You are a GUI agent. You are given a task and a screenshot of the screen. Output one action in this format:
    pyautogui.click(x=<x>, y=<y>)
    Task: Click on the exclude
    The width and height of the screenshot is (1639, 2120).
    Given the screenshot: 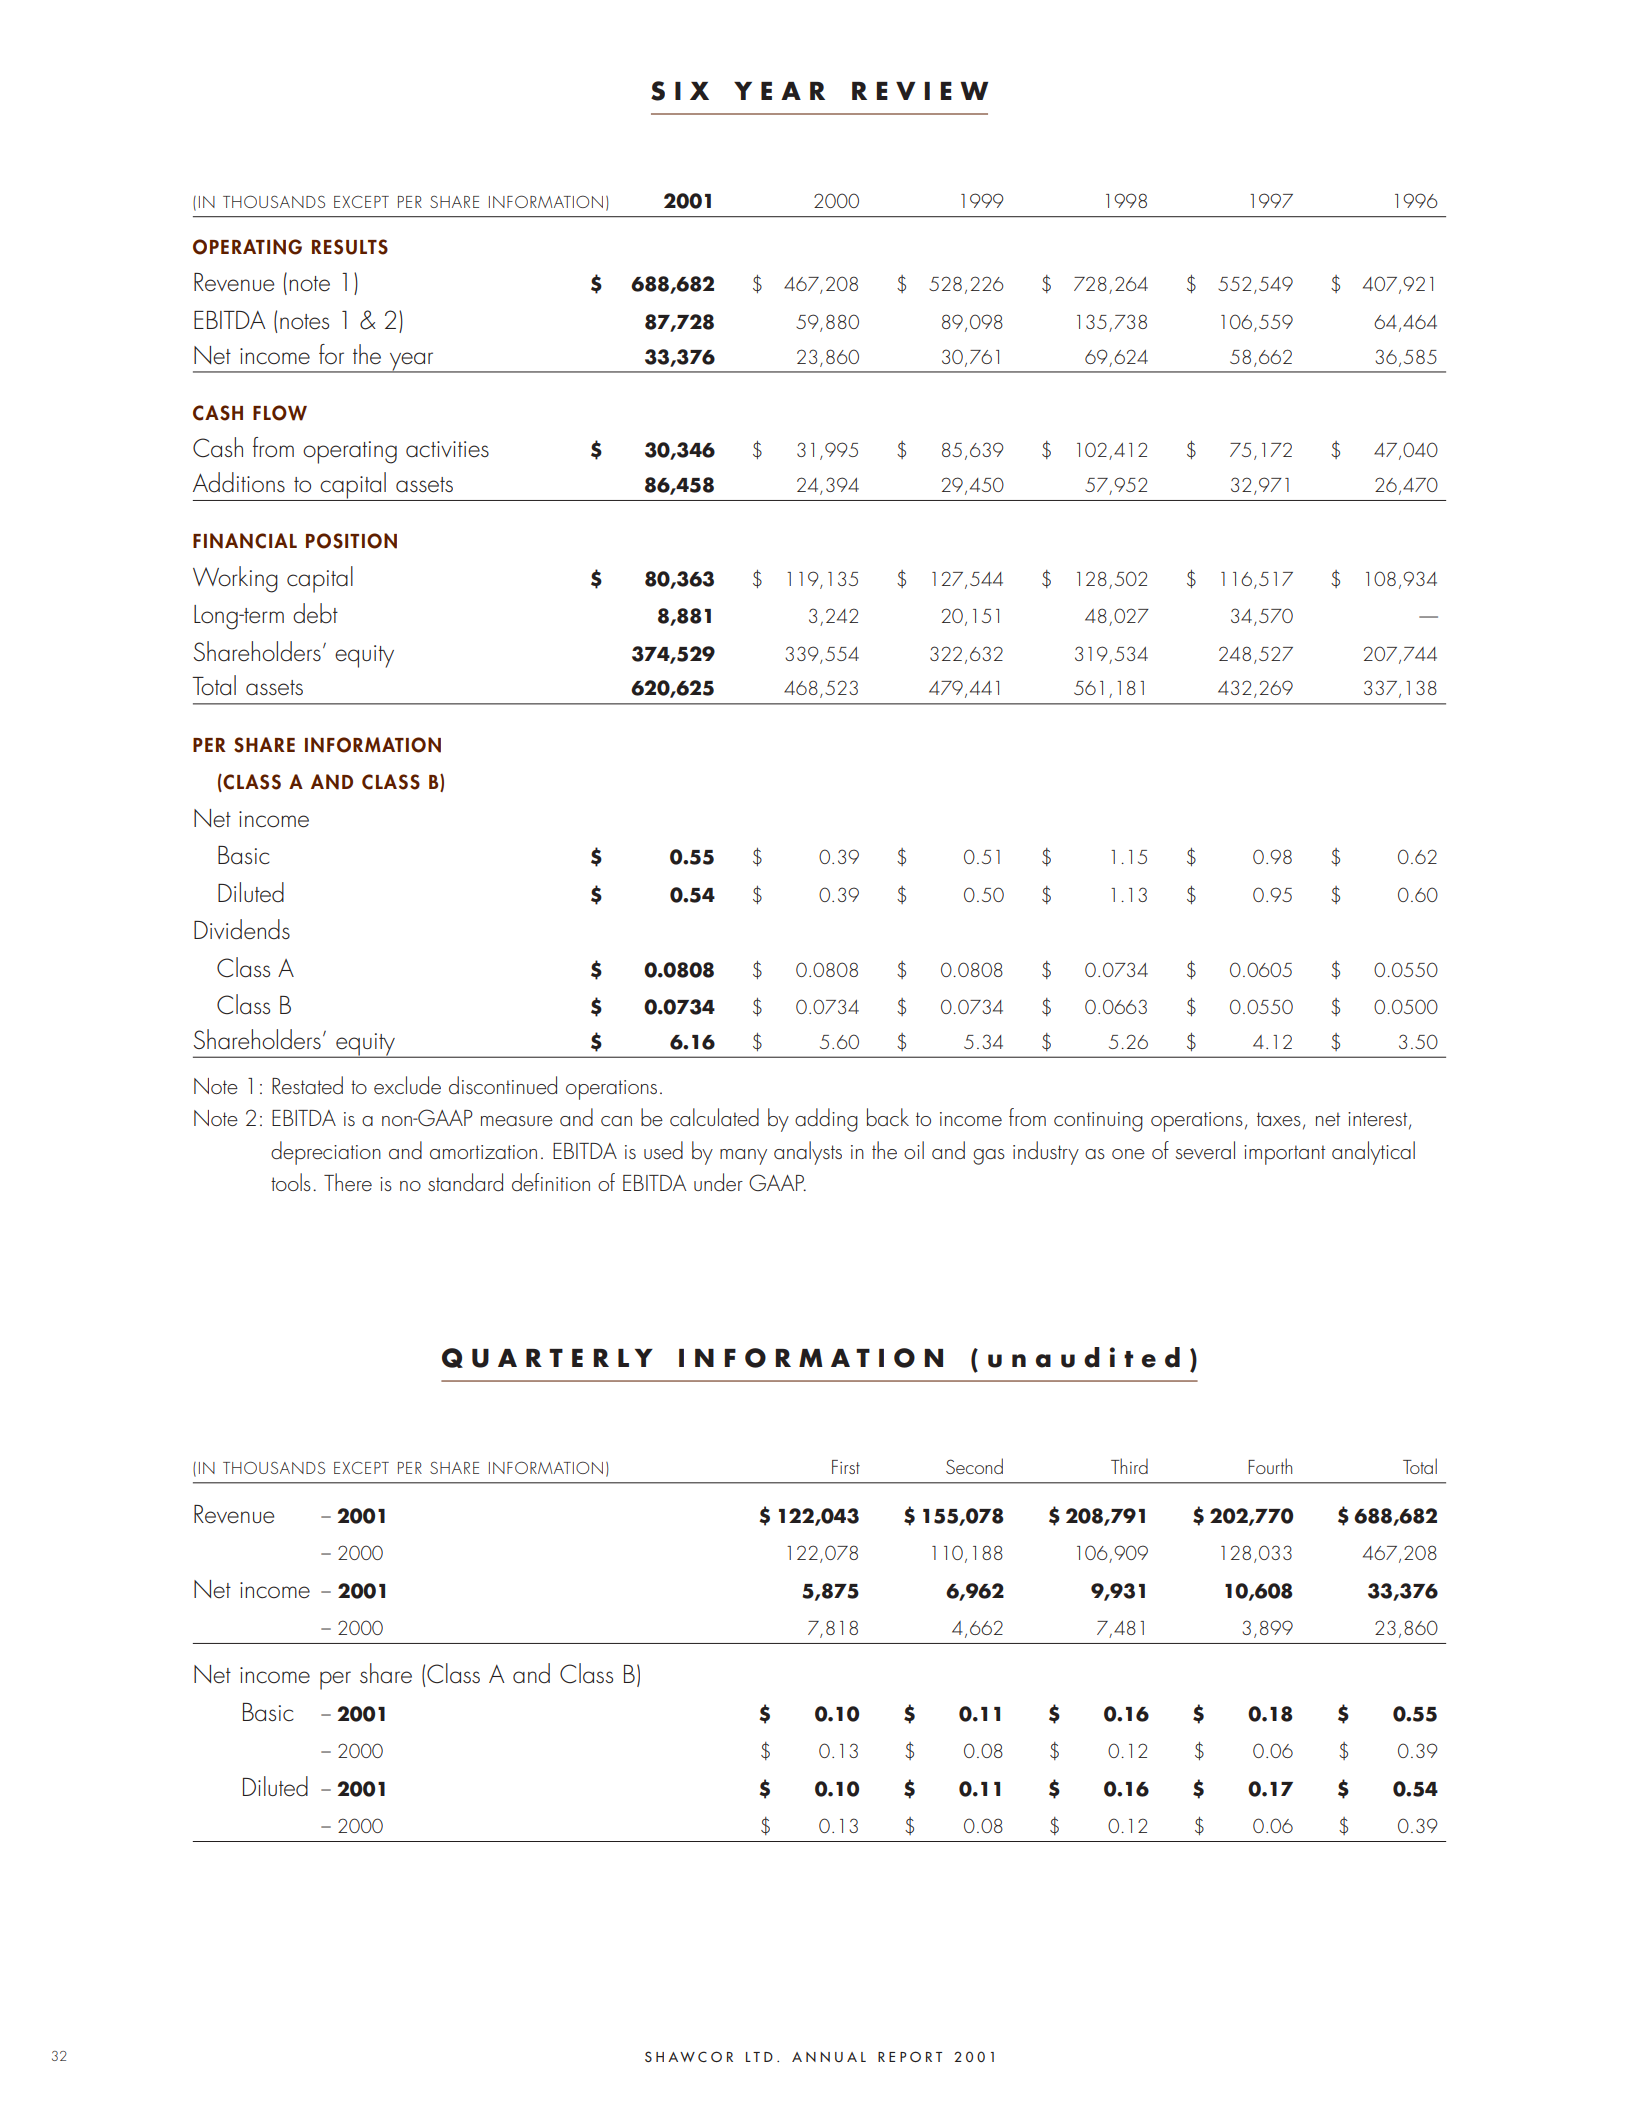 What is the action you would take?
    pyautogui.click(x=407, y=1085)
